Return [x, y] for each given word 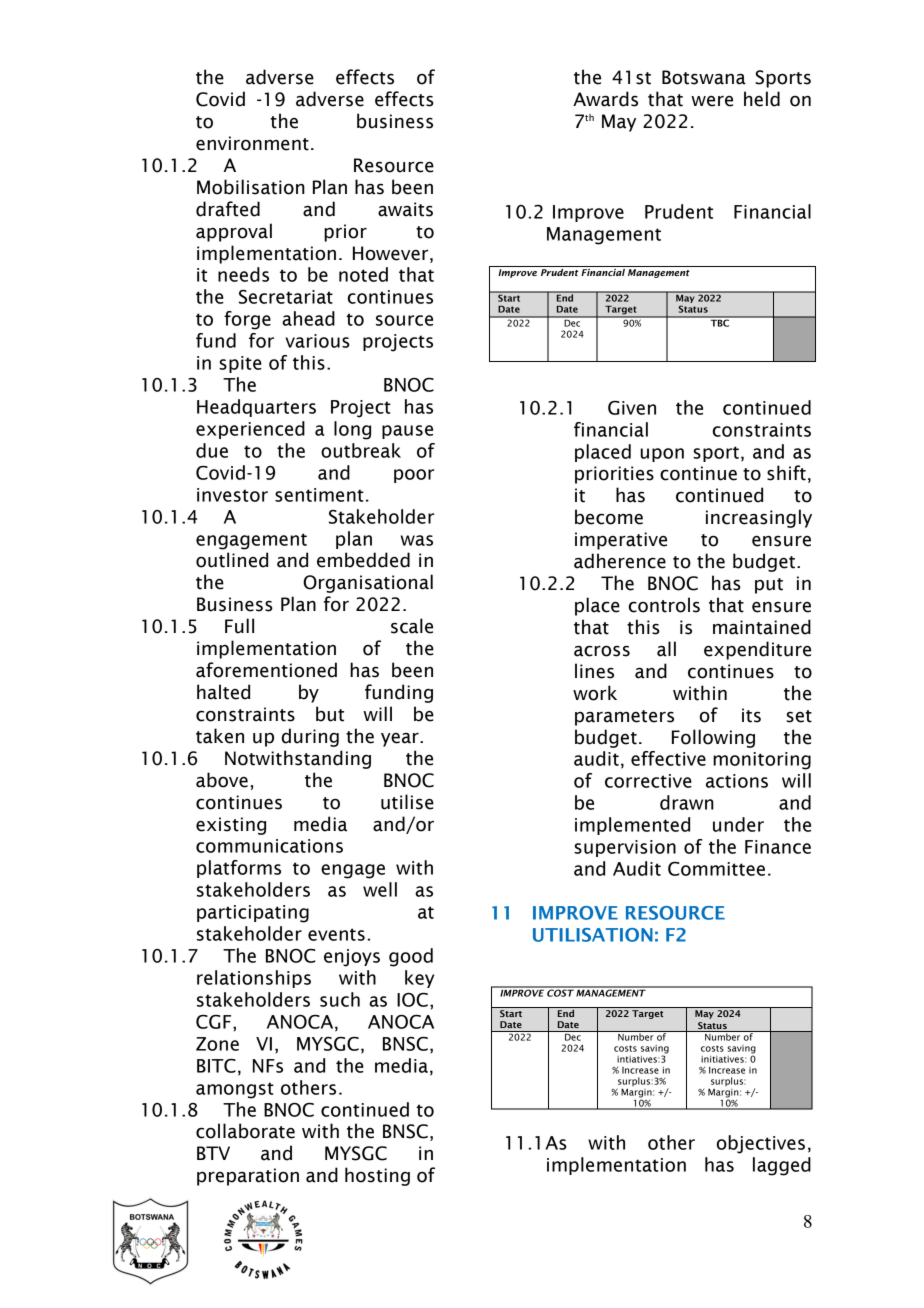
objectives [761, 1144]
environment [252, 143]
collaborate [245, 1131]
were [712, 101]
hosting [377, 1176]
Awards [605, 99]
